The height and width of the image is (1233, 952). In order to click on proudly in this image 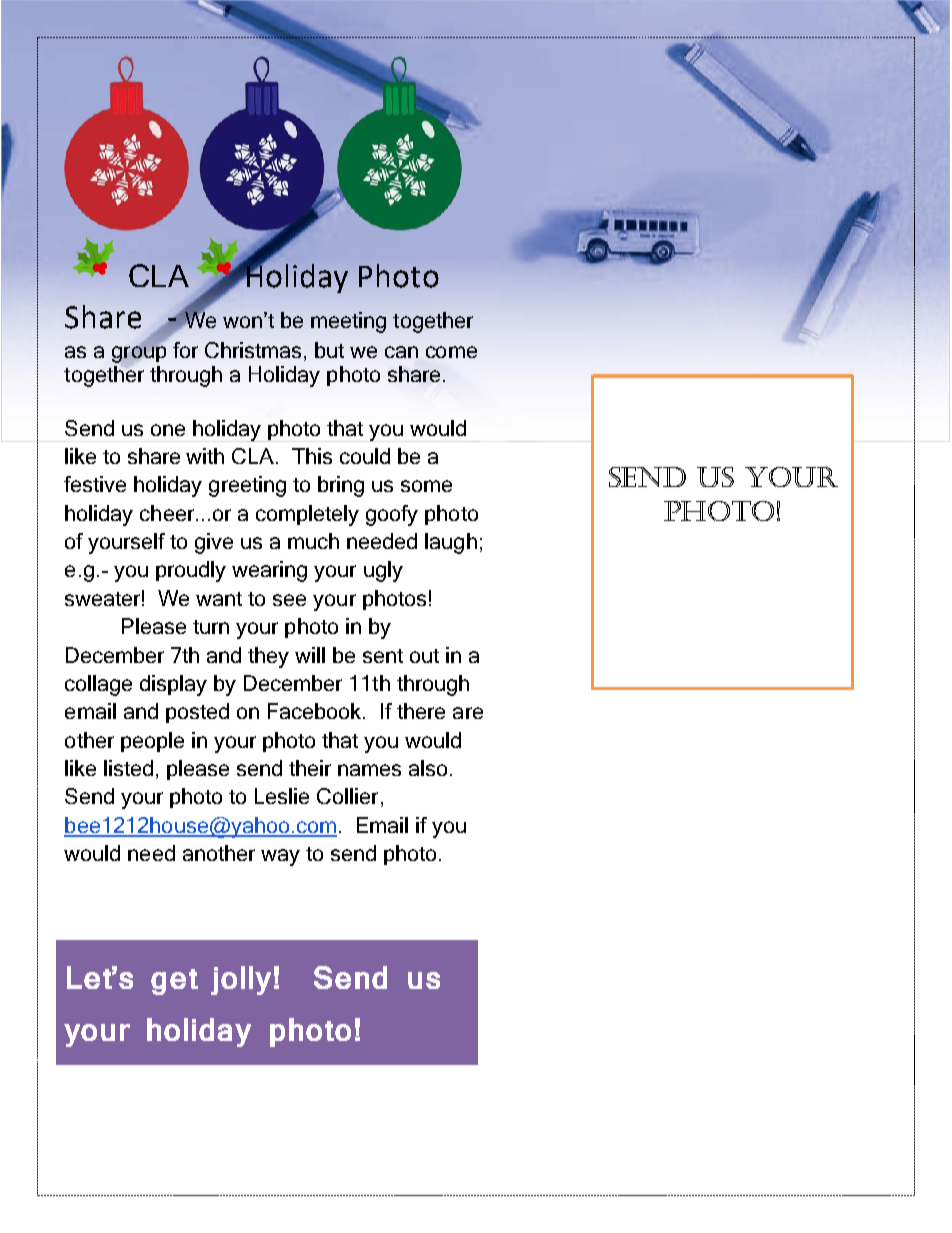, I will do `click(191, 571)`.
